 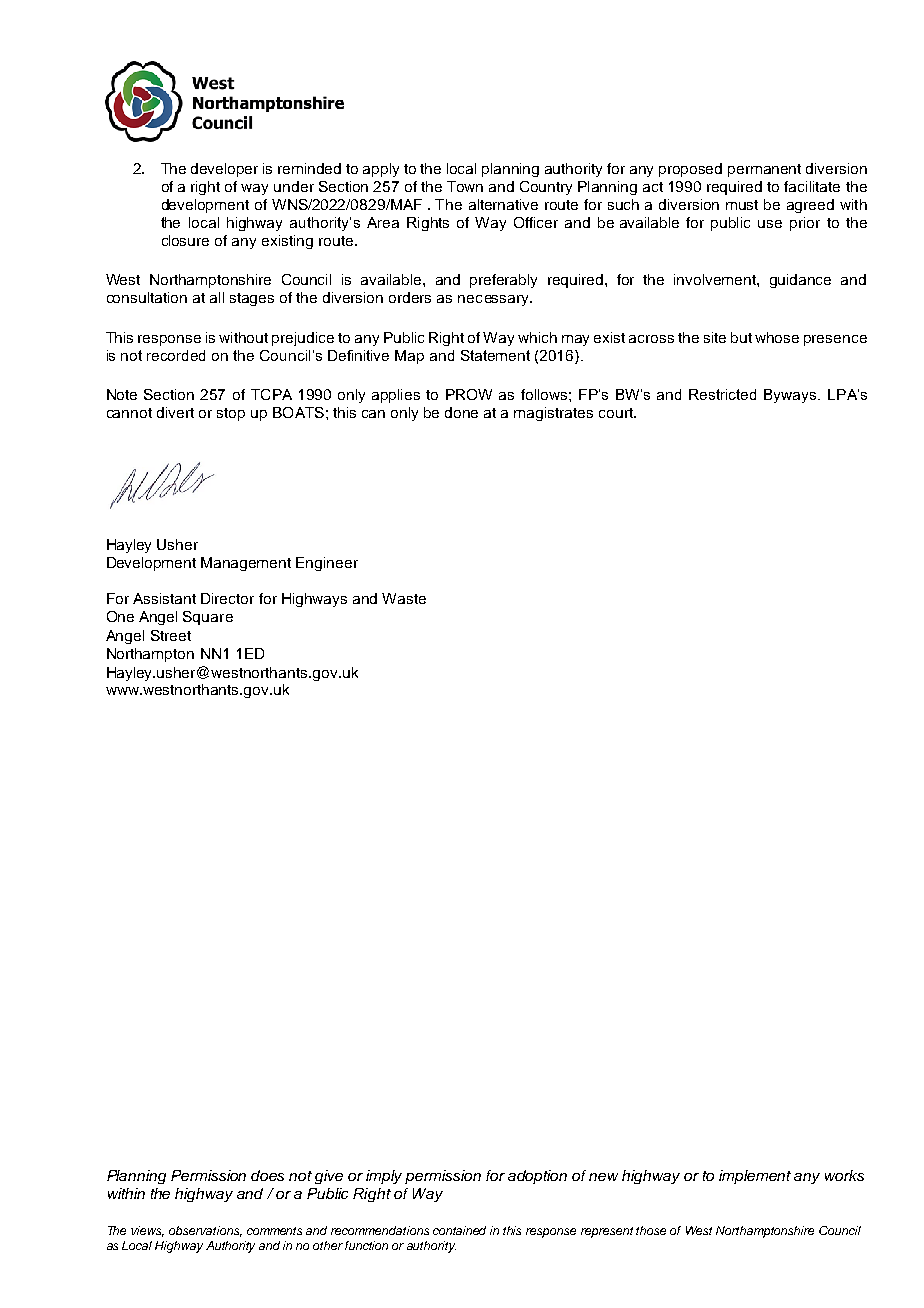 I want to click on adoption, so click(x=537, y=1177).
